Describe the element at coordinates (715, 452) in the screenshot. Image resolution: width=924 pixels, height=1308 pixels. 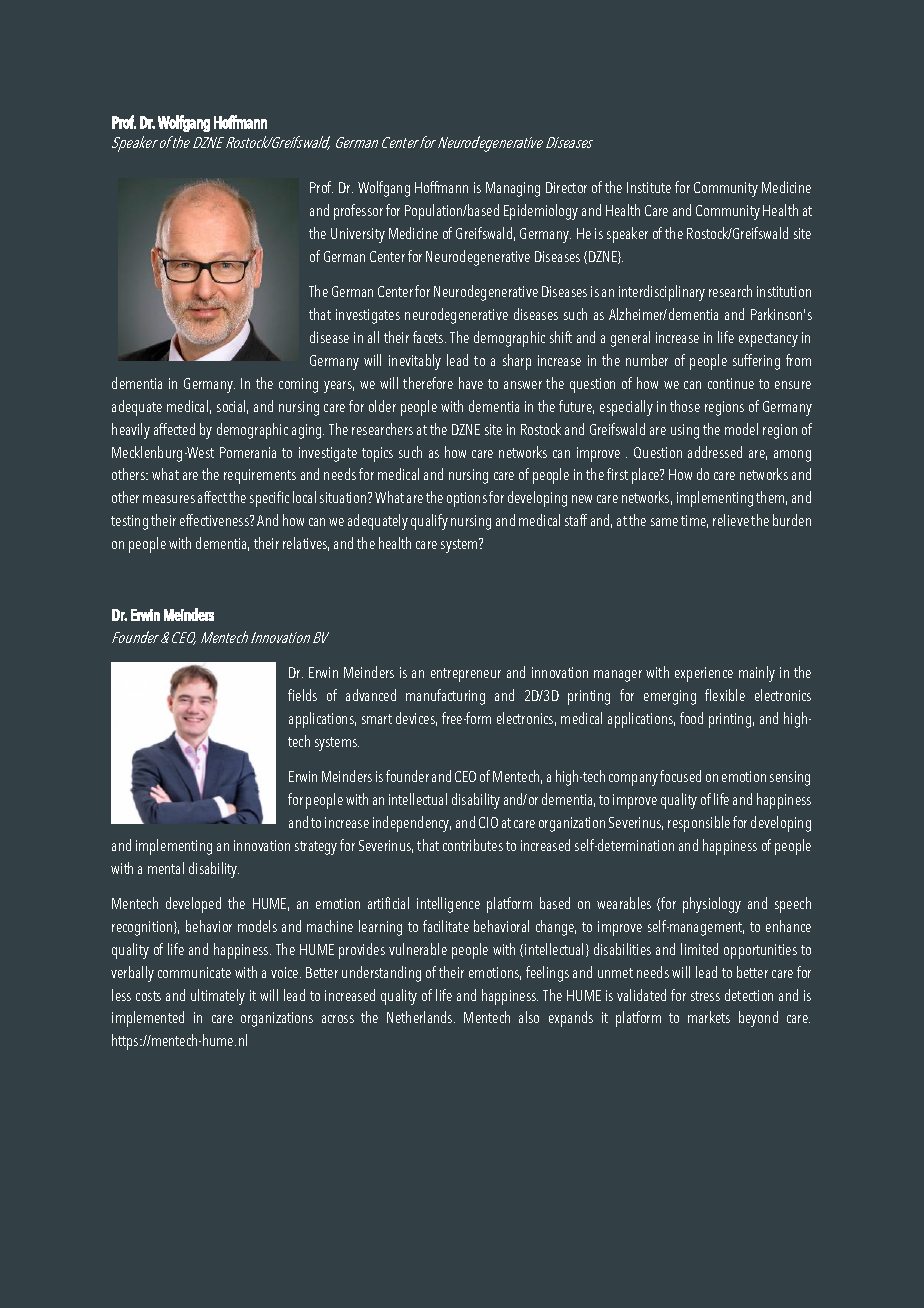
I see `addressed` at that location.
